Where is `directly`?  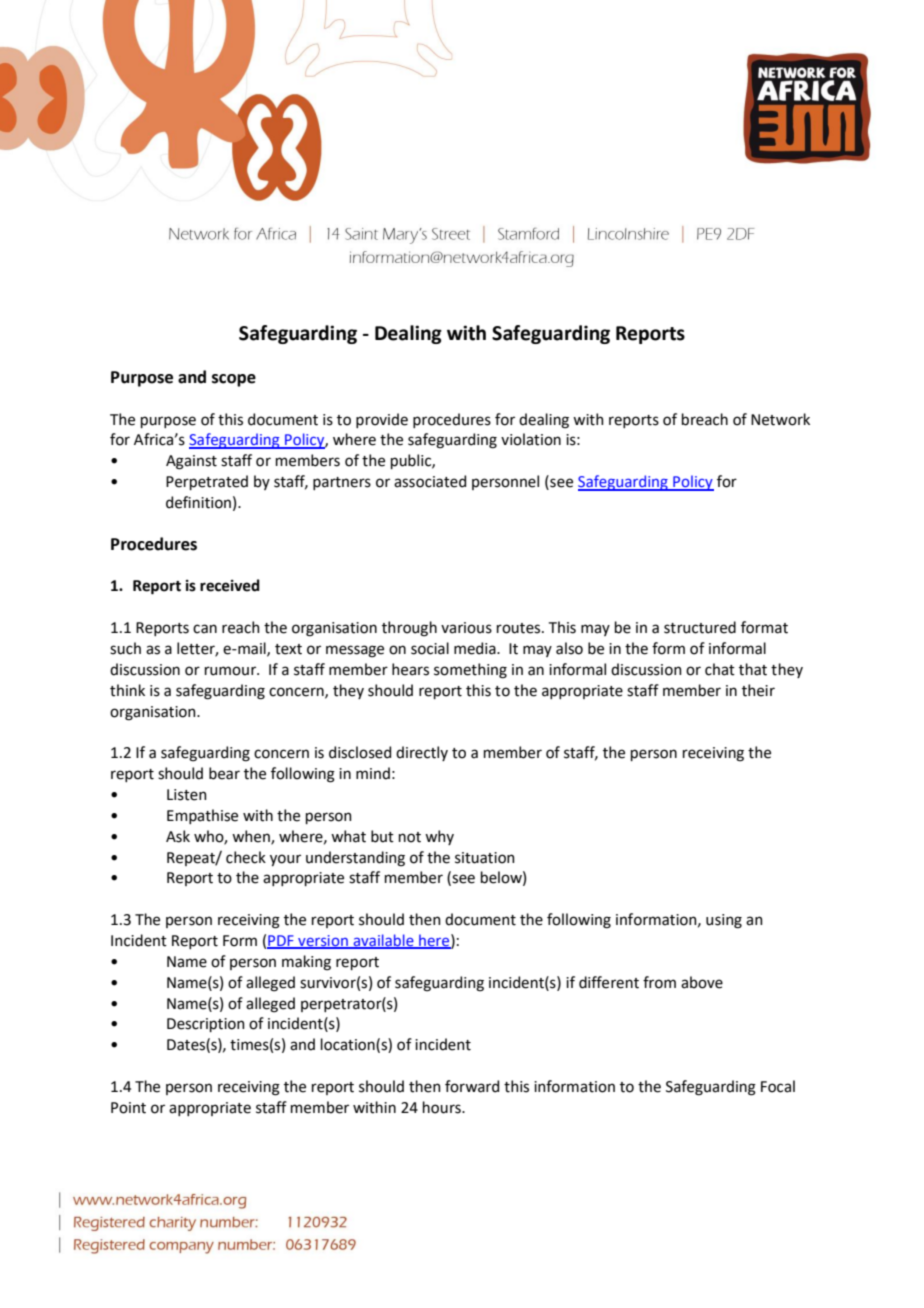
directly is located at coordinates (422, 753).
